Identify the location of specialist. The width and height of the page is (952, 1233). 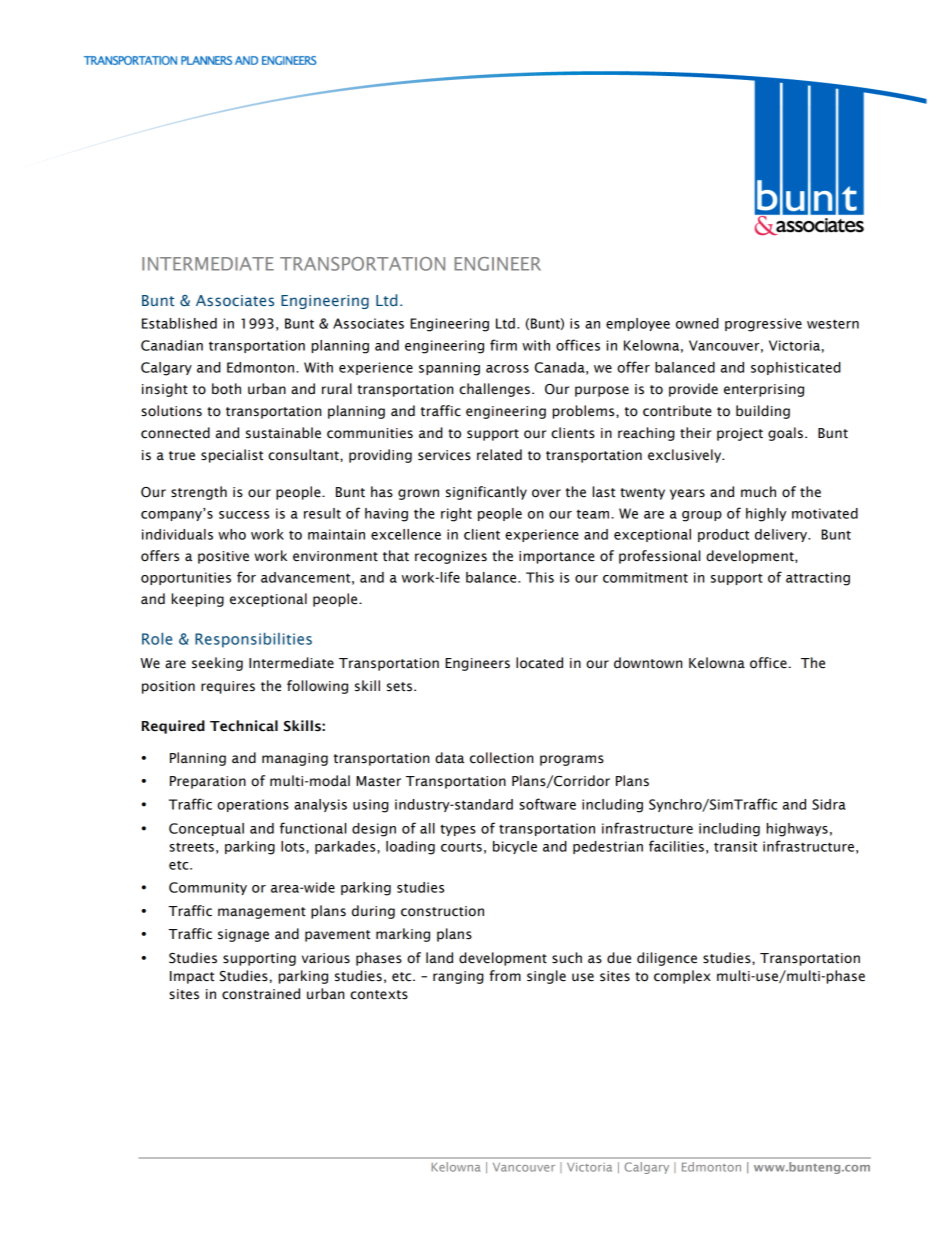
(232, 456).
